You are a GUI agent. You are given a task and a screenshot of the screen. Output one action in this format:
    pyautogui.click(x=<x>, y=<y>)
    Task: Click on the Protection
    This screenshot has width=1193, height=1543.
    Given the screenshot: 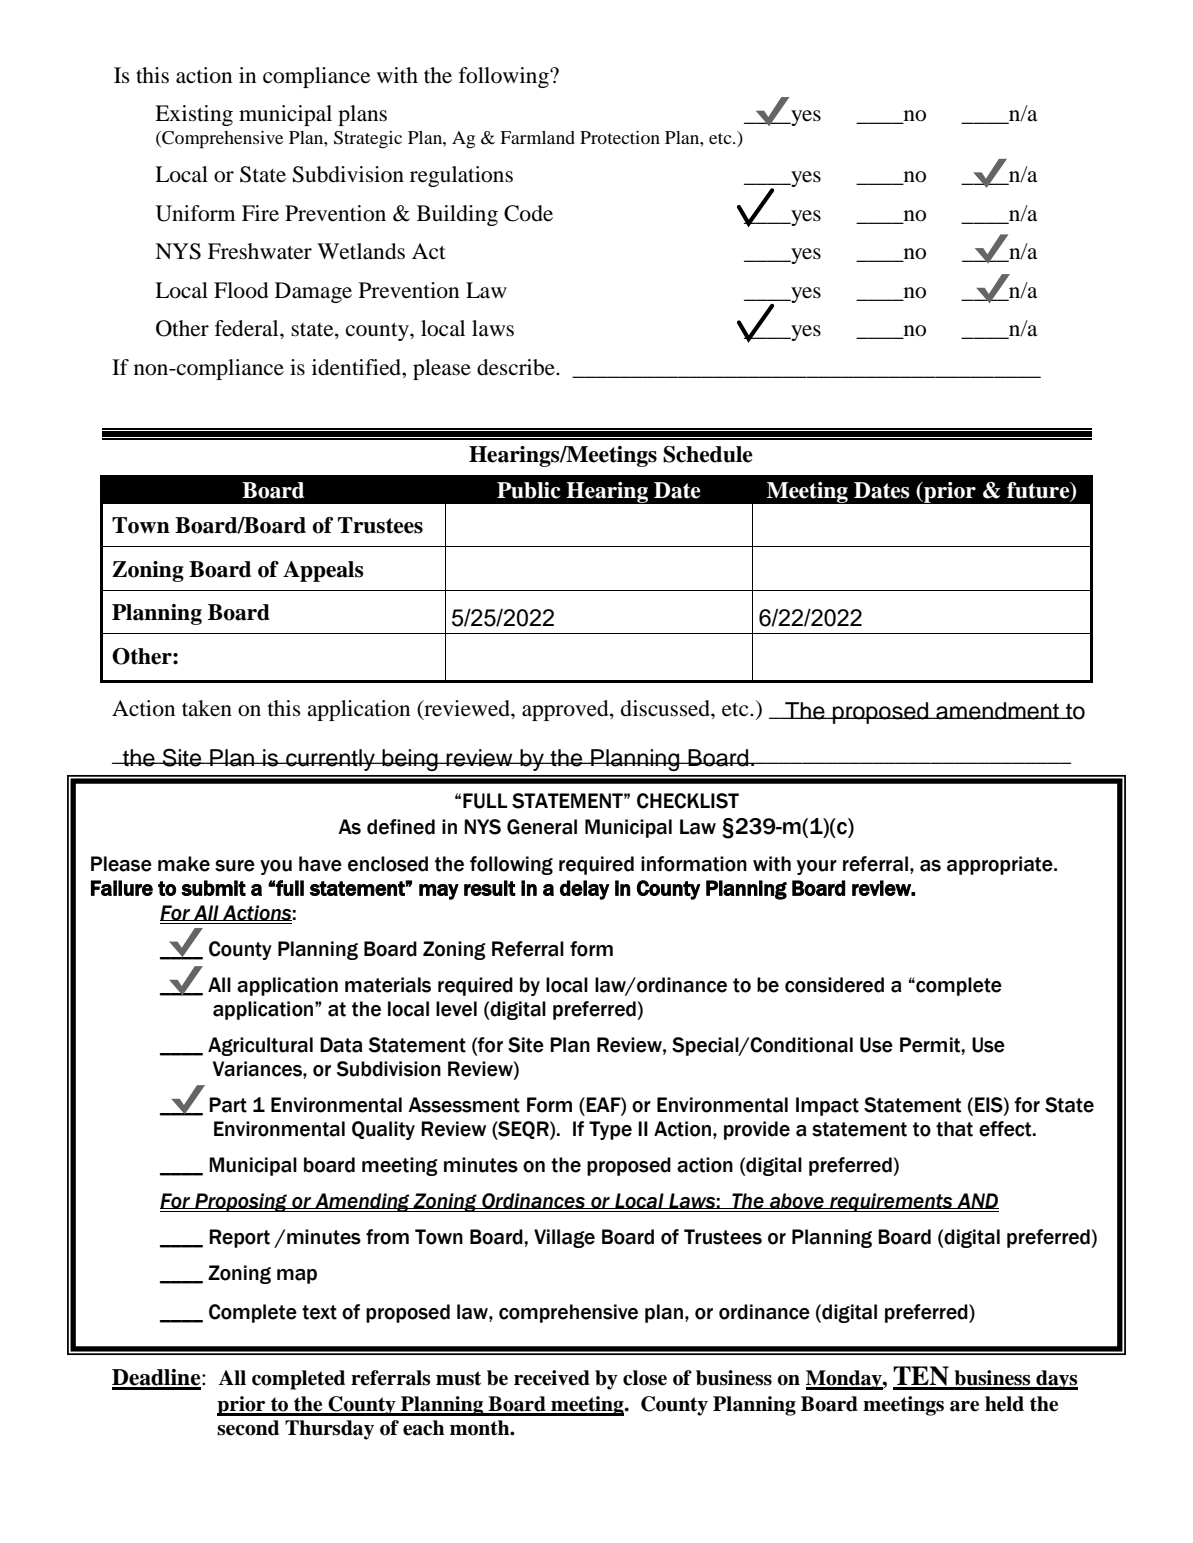 What is the action you would take?
    pyautogui.click(x=620, y=137)
